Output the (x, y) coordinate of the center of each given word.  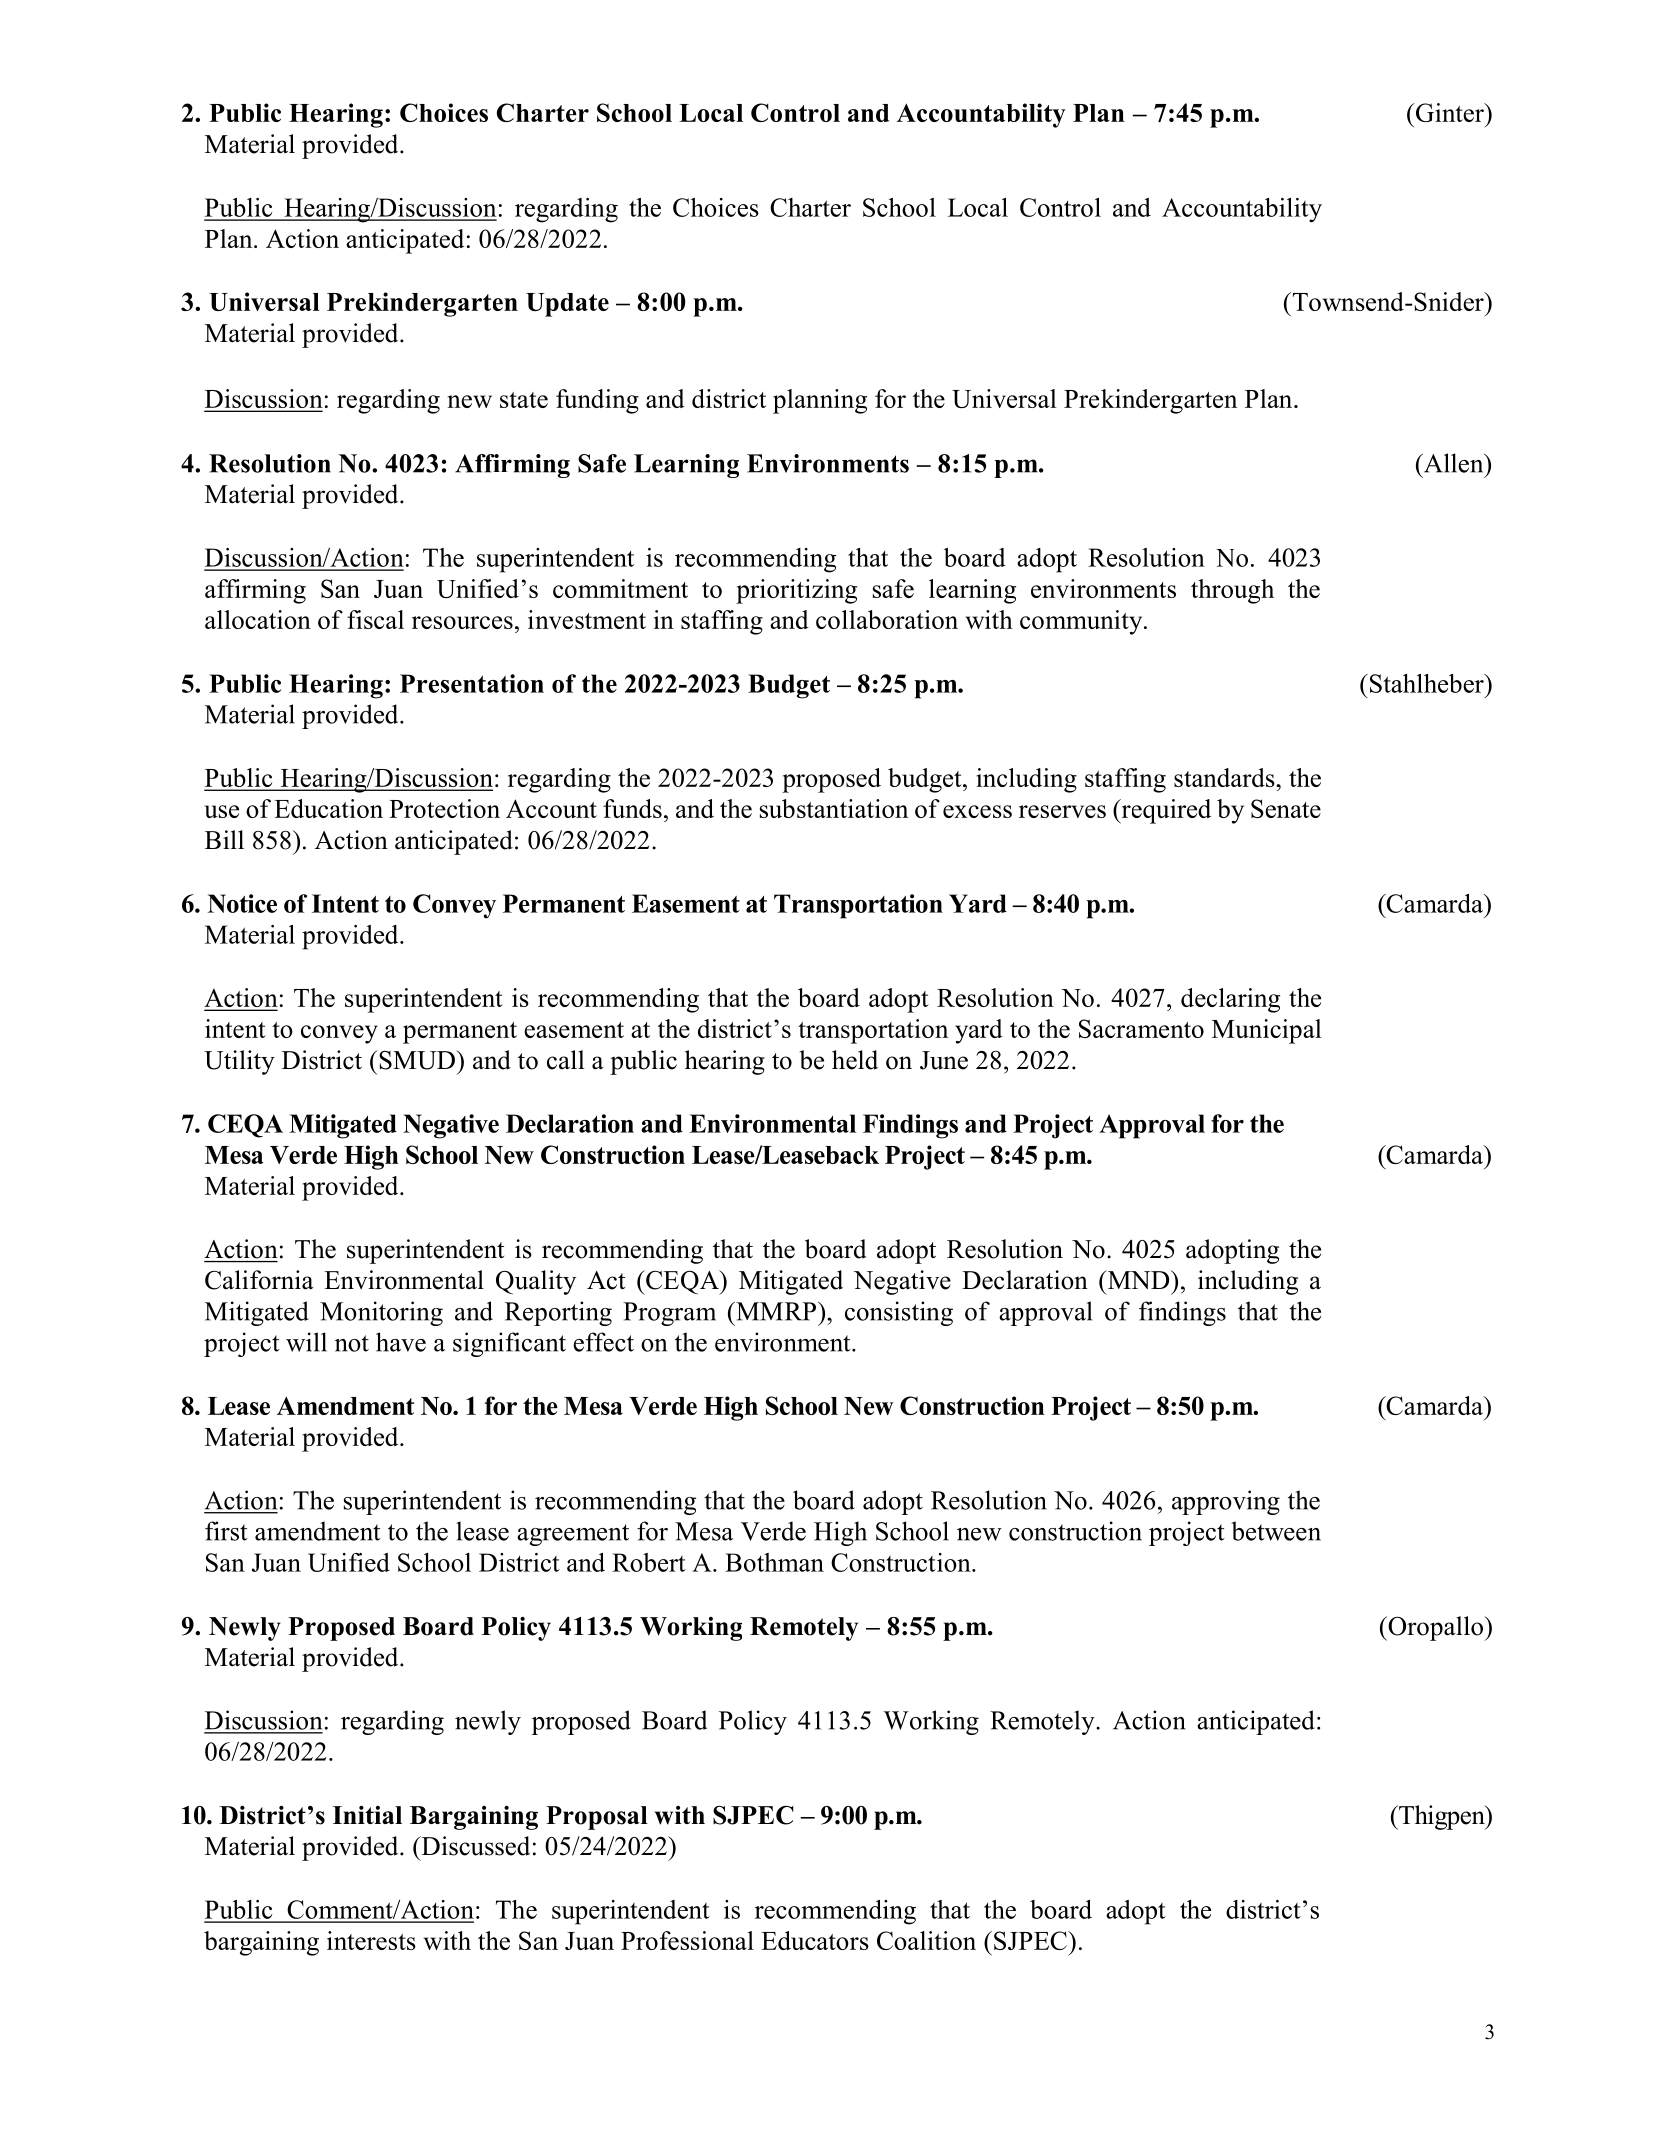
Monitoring (381, 1313)
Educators (815, 1940)
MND (1138, 1279)
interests (371, 1940)
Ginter (1450, 112)
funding (597, 401)
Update (567, 305)
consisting (899, 1313)
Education (328, 808)
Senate (1286, 808)
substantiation (834, 808)
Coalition (926, 1940)
